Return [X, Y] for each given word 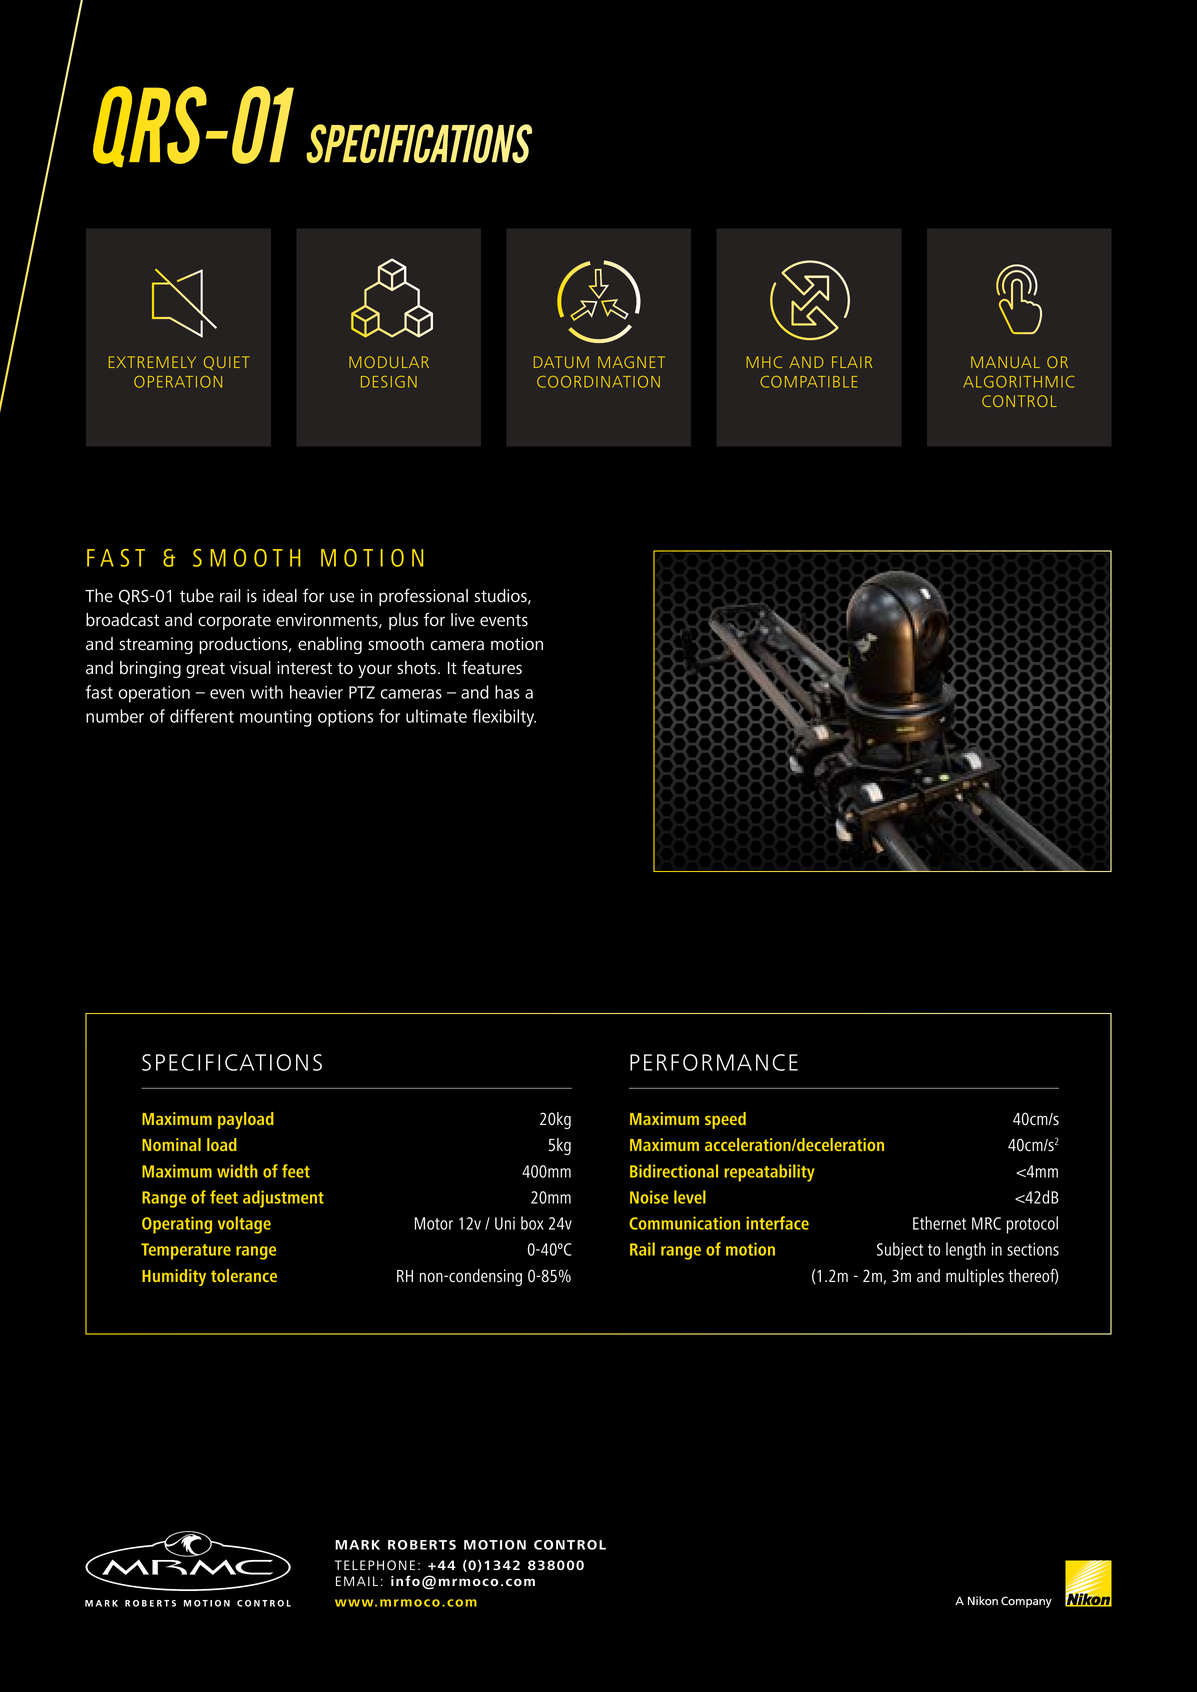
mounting [276, 718]
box [532, 1223]
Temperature [186, 1251]
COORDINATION [598, 382]
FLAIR [852, 362]
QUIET [226, 363]
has [507, 692]
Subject [900, 1251]
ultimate [436, 716]
